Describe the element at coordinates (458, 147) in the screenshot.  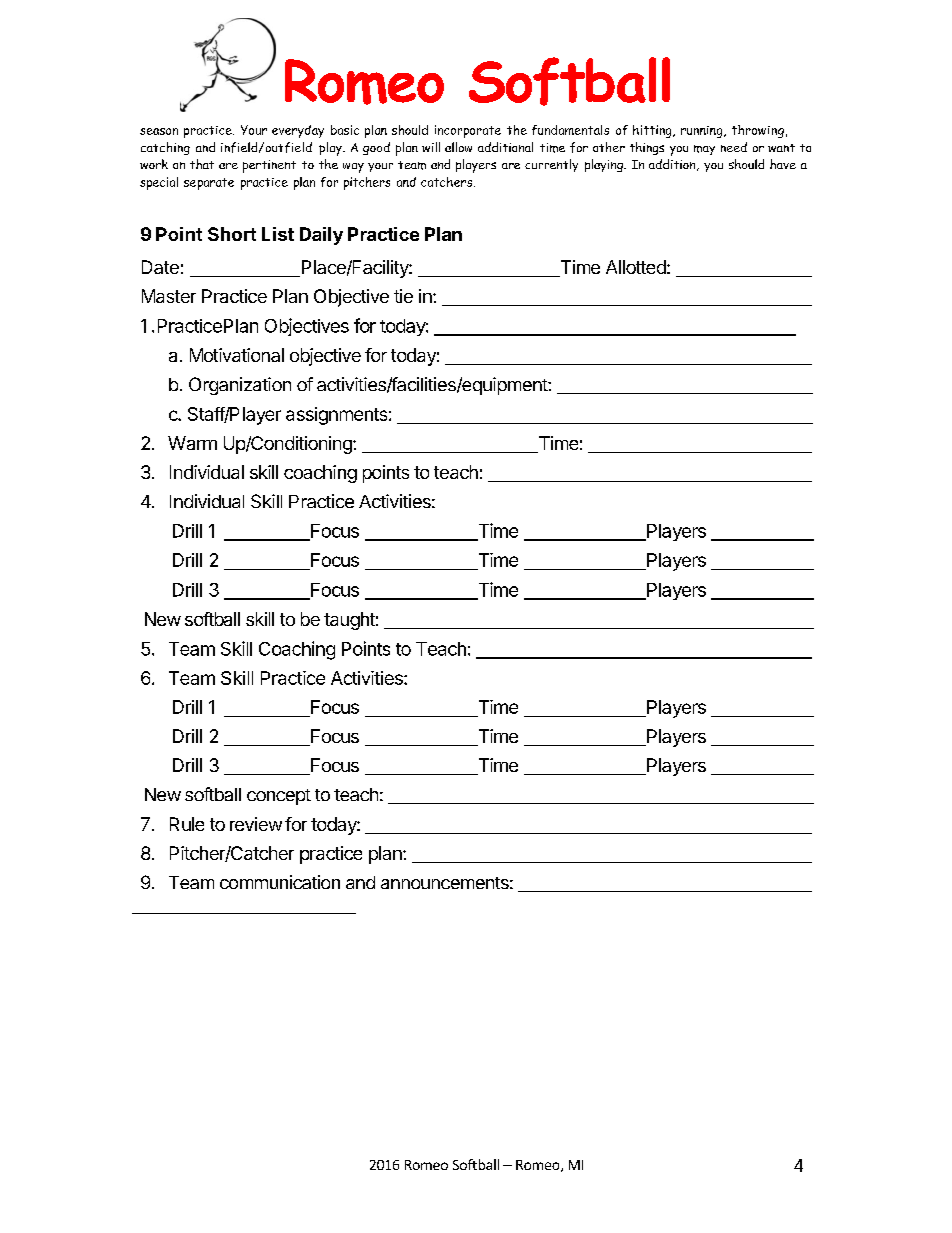
I see `allow` at that location.
